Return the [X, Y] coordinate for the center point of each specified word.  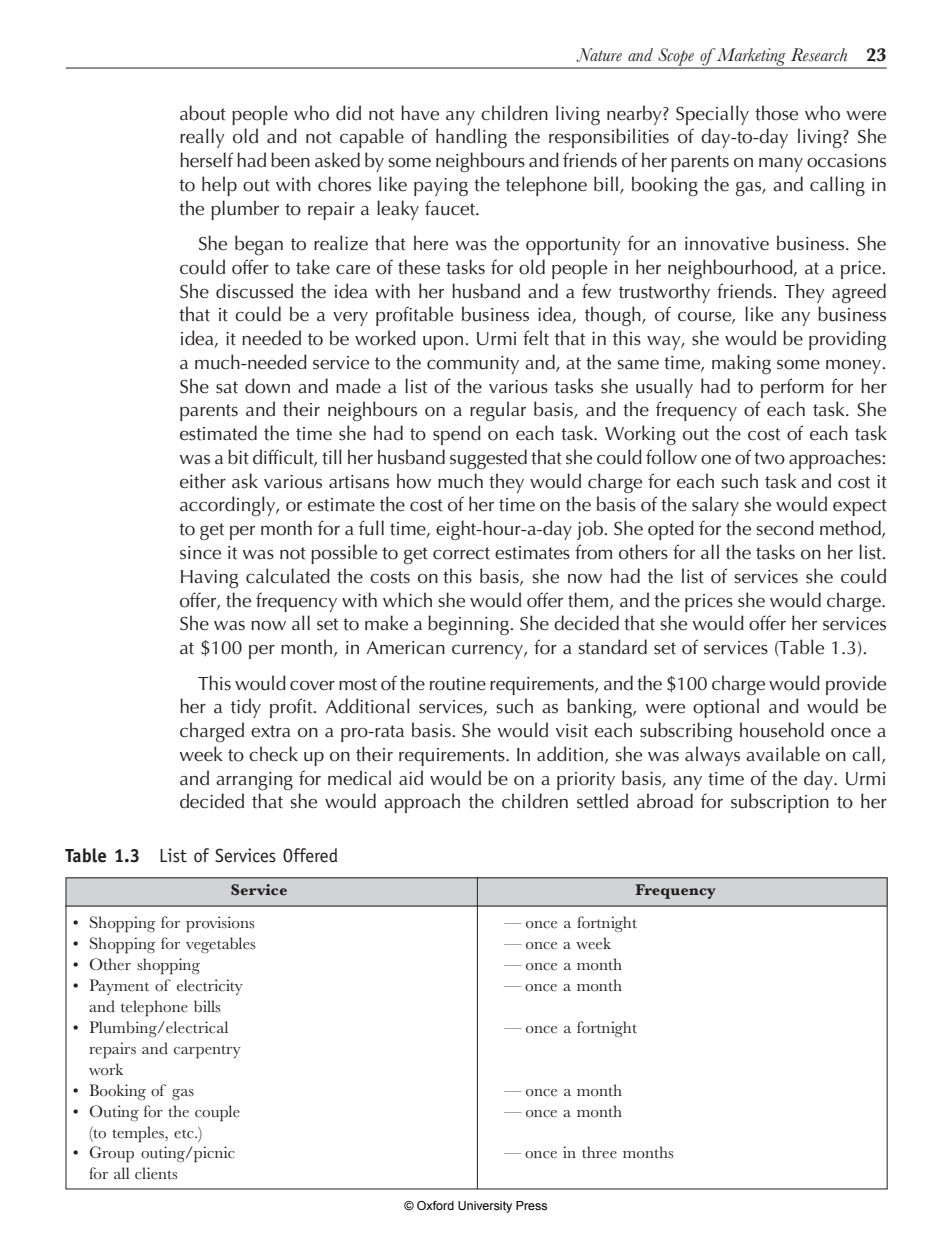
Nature [599, 55]
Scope [676, 58]
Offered [310, 855]
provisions [220, 924]
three [599, 1152]
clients [156, 1173]
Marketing [751, 58]
